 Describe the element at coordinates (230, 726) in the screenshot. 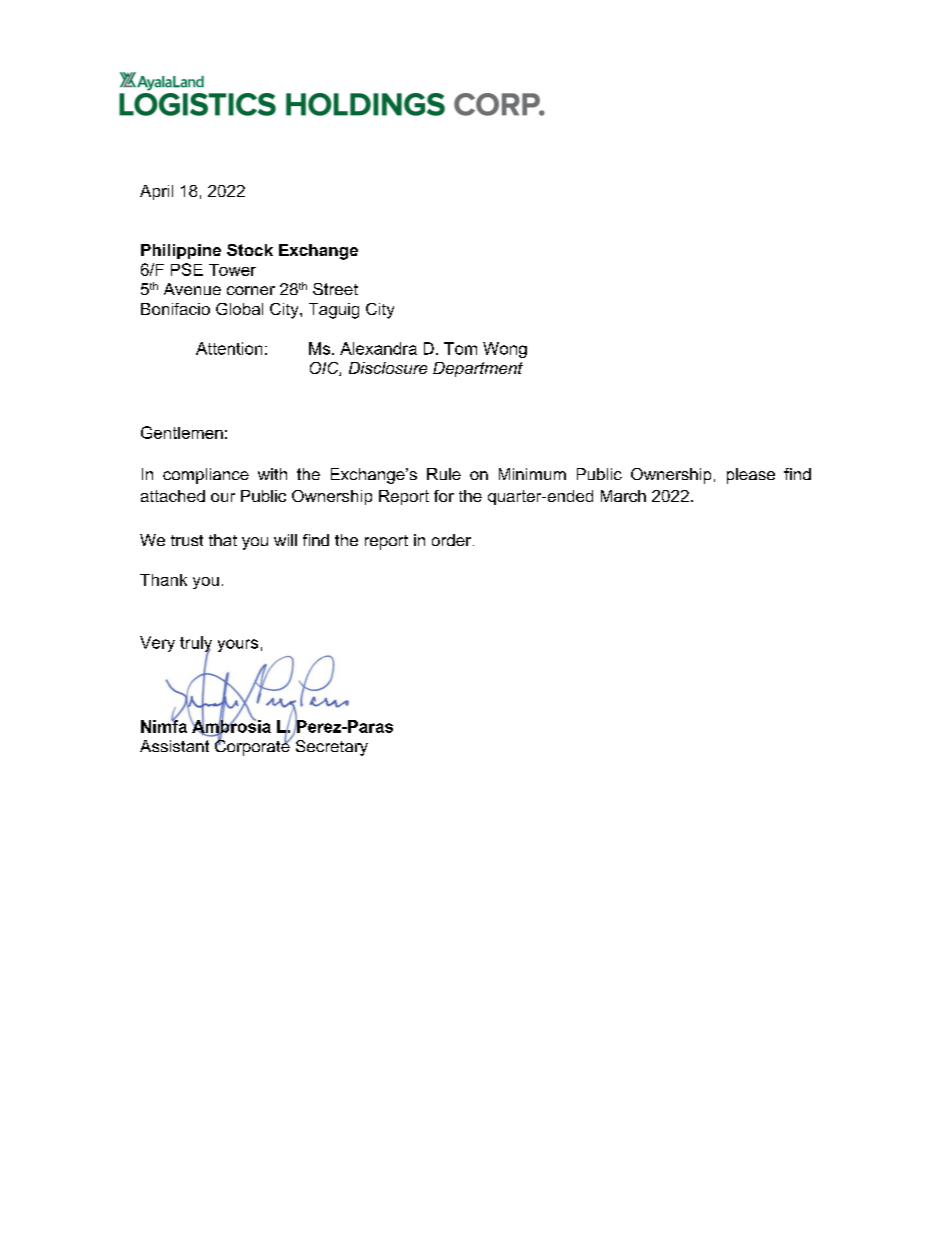

I see `Ambrosia` at that location.
